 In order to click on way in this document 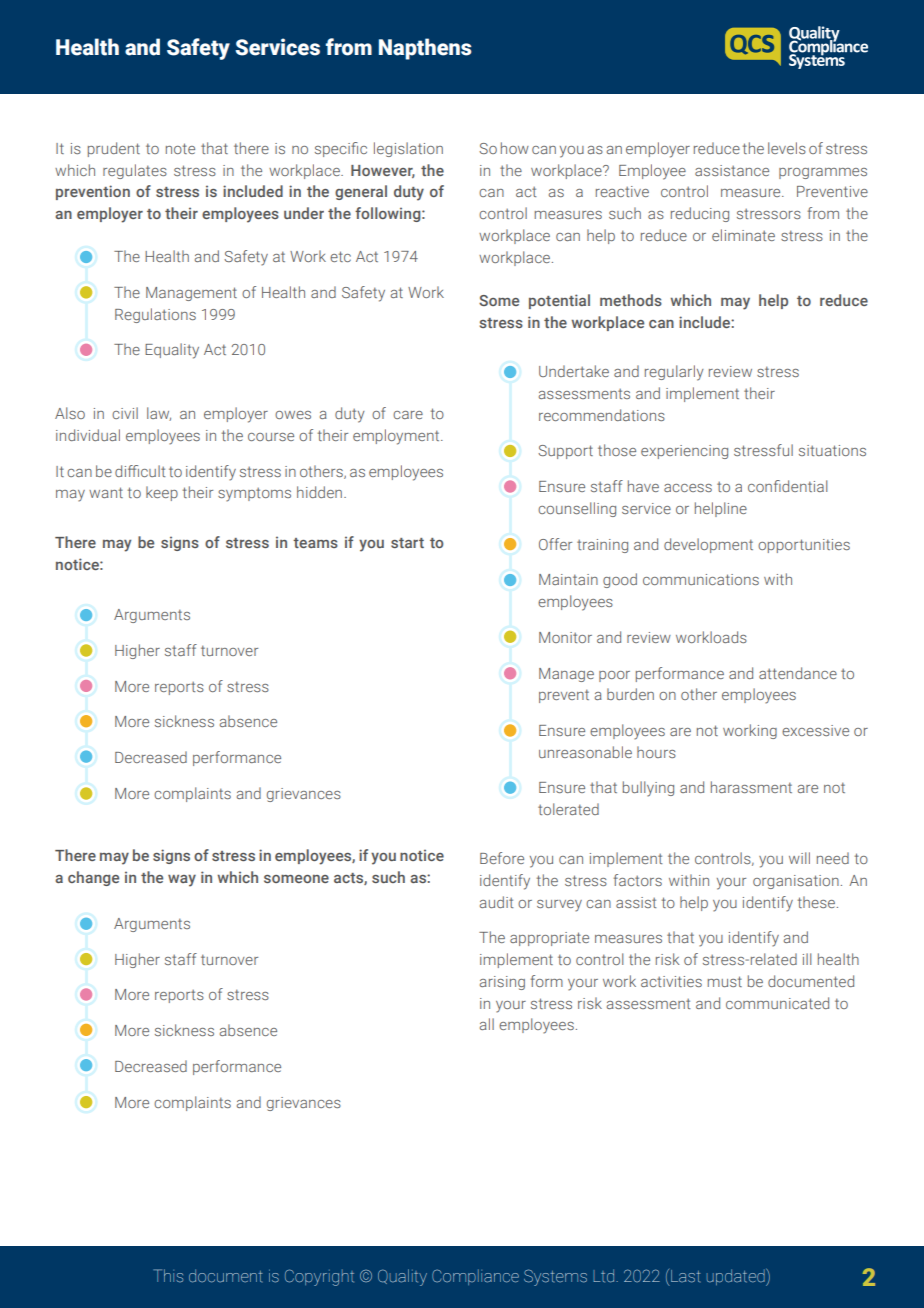, I will do `click(182, 880)`.
